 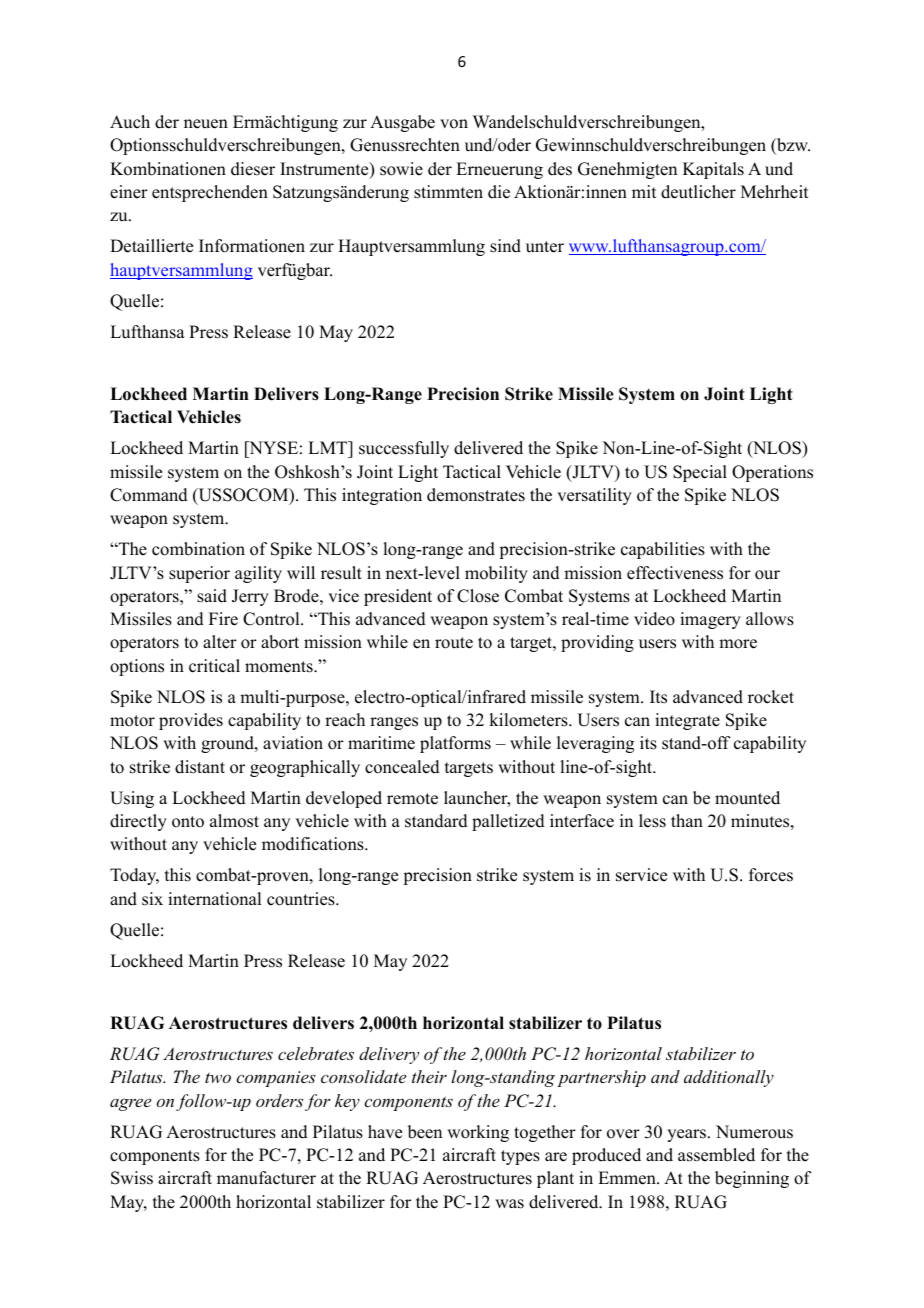 I want to click on dieser, so click(x=253, y=169).
